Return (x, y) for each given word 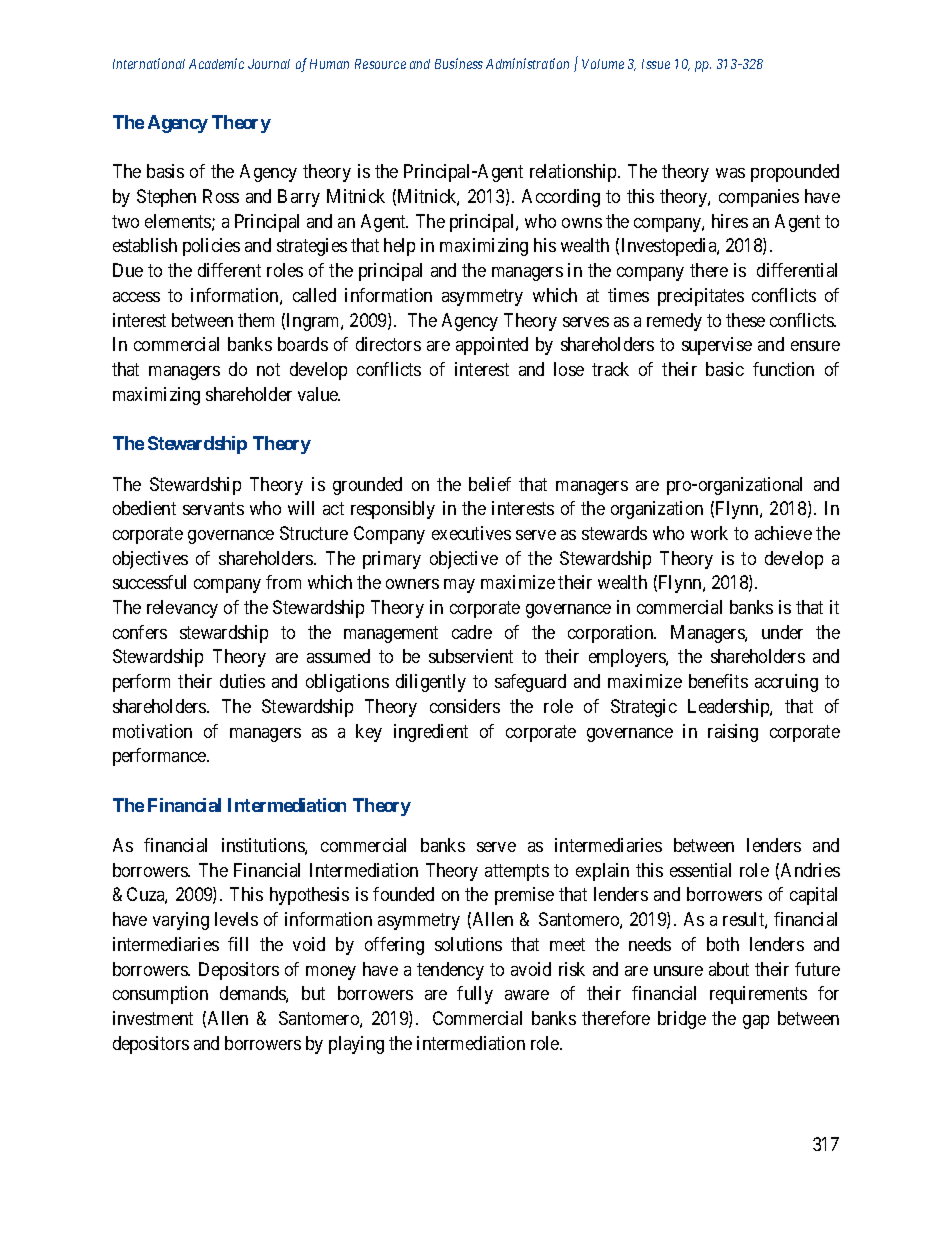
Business (459, 63)
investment (153, 1018)
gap (756, 1022)
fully (475, 995)
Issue (656, 64)
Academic (216, 63)
